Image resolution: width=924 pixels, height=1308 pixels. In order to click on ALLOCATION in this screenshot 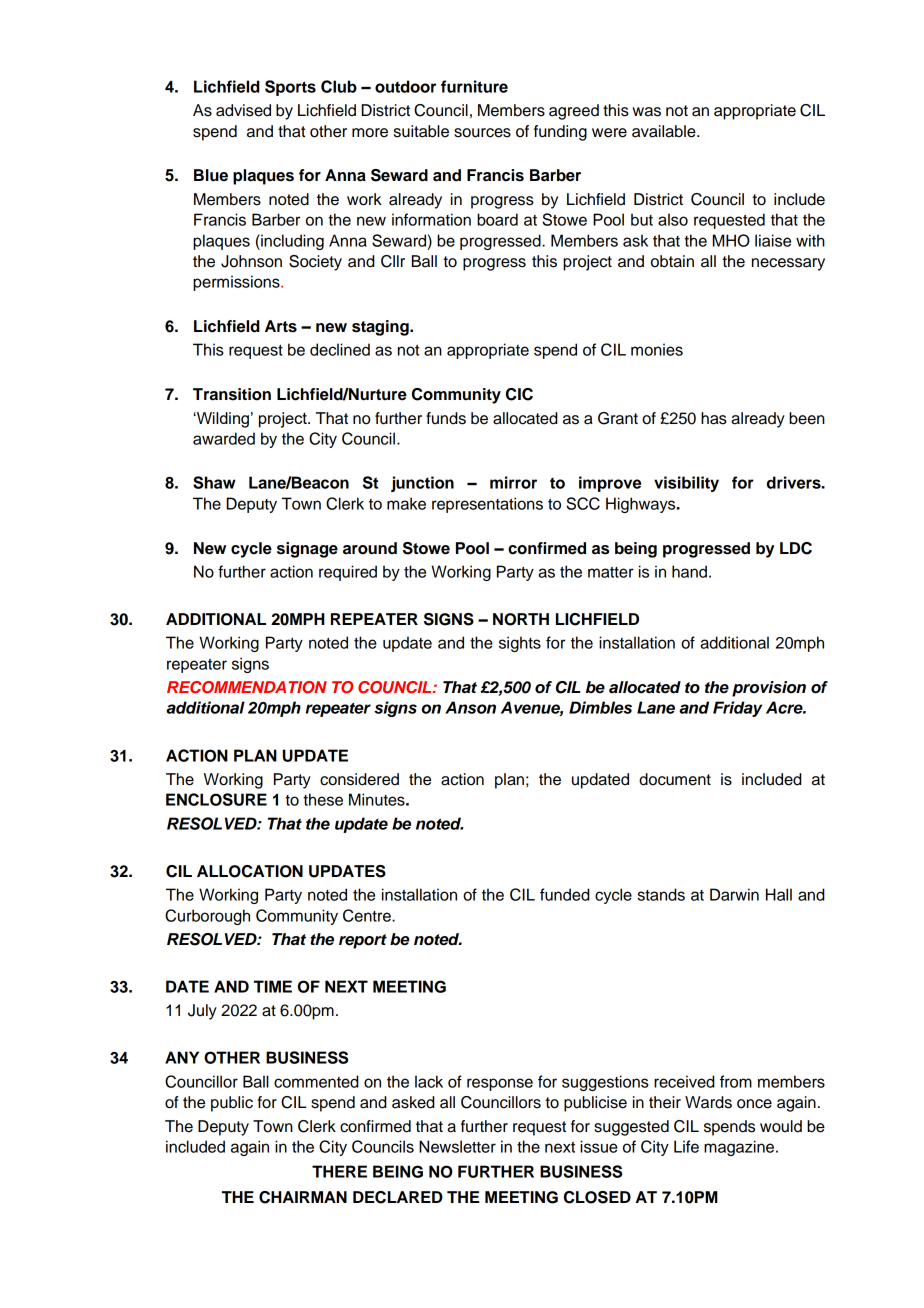, I will do `click(250, 871)`.
